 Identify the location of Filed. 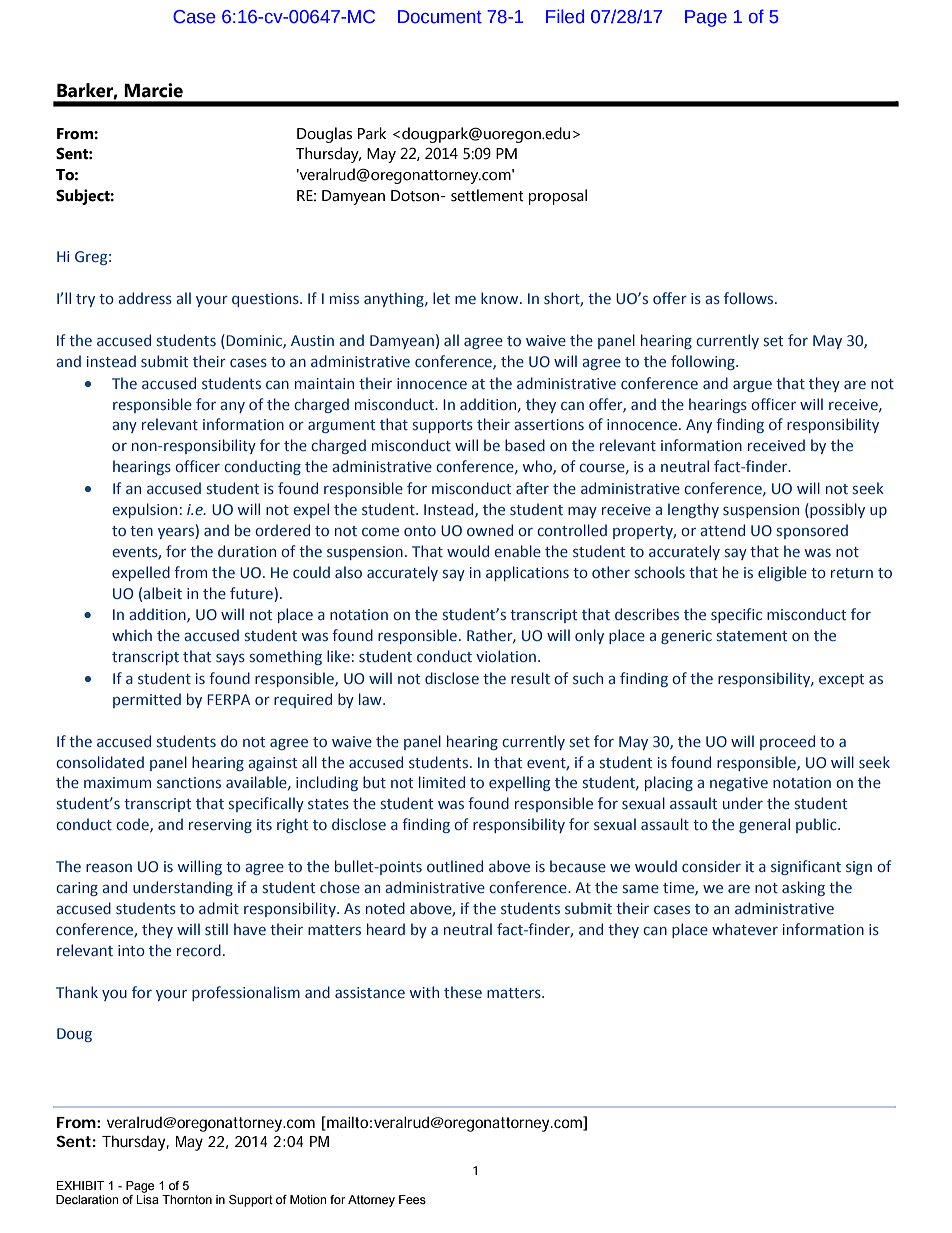
(565, 16).
